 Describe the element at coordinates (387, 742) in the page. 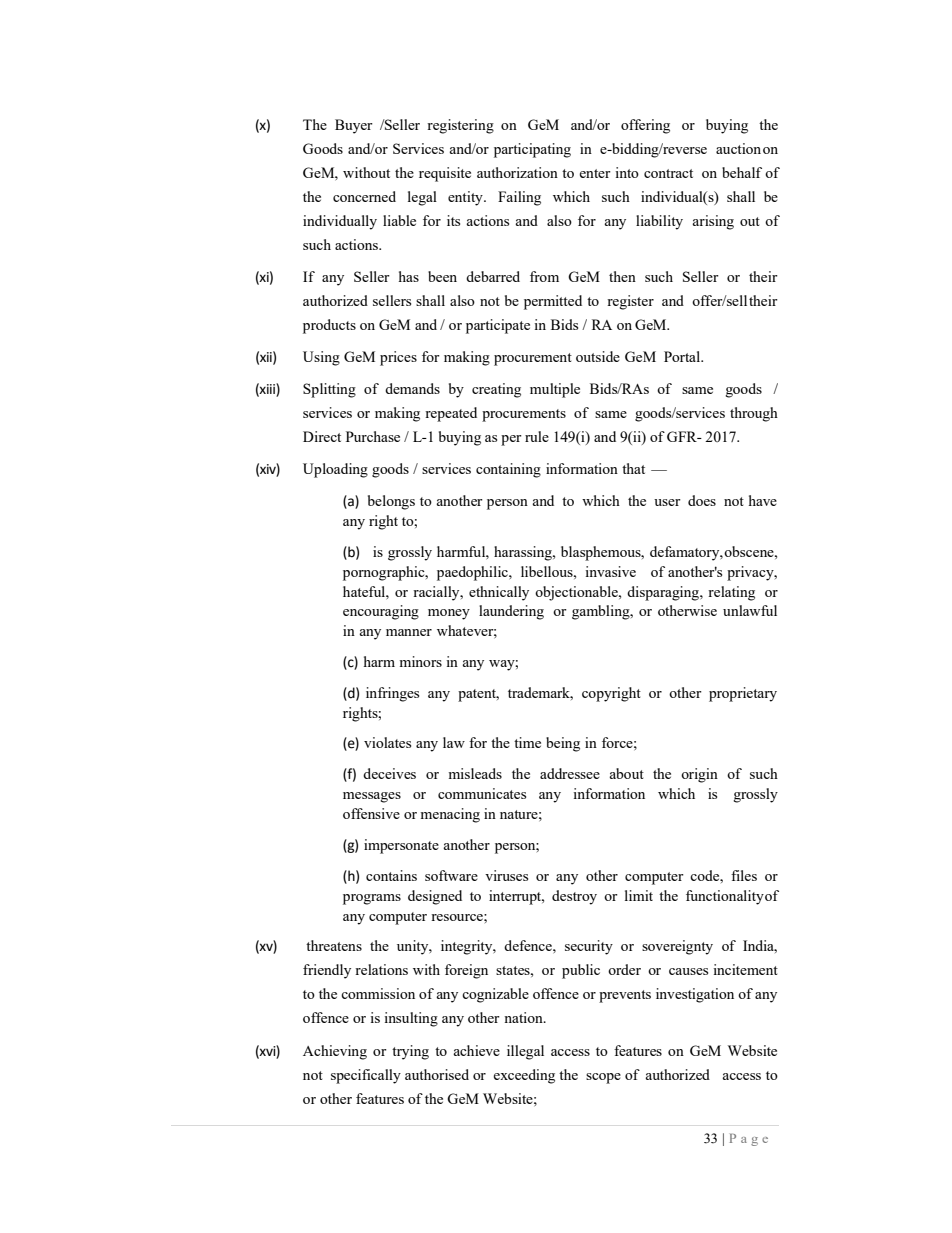

I see `violates` at that location.
